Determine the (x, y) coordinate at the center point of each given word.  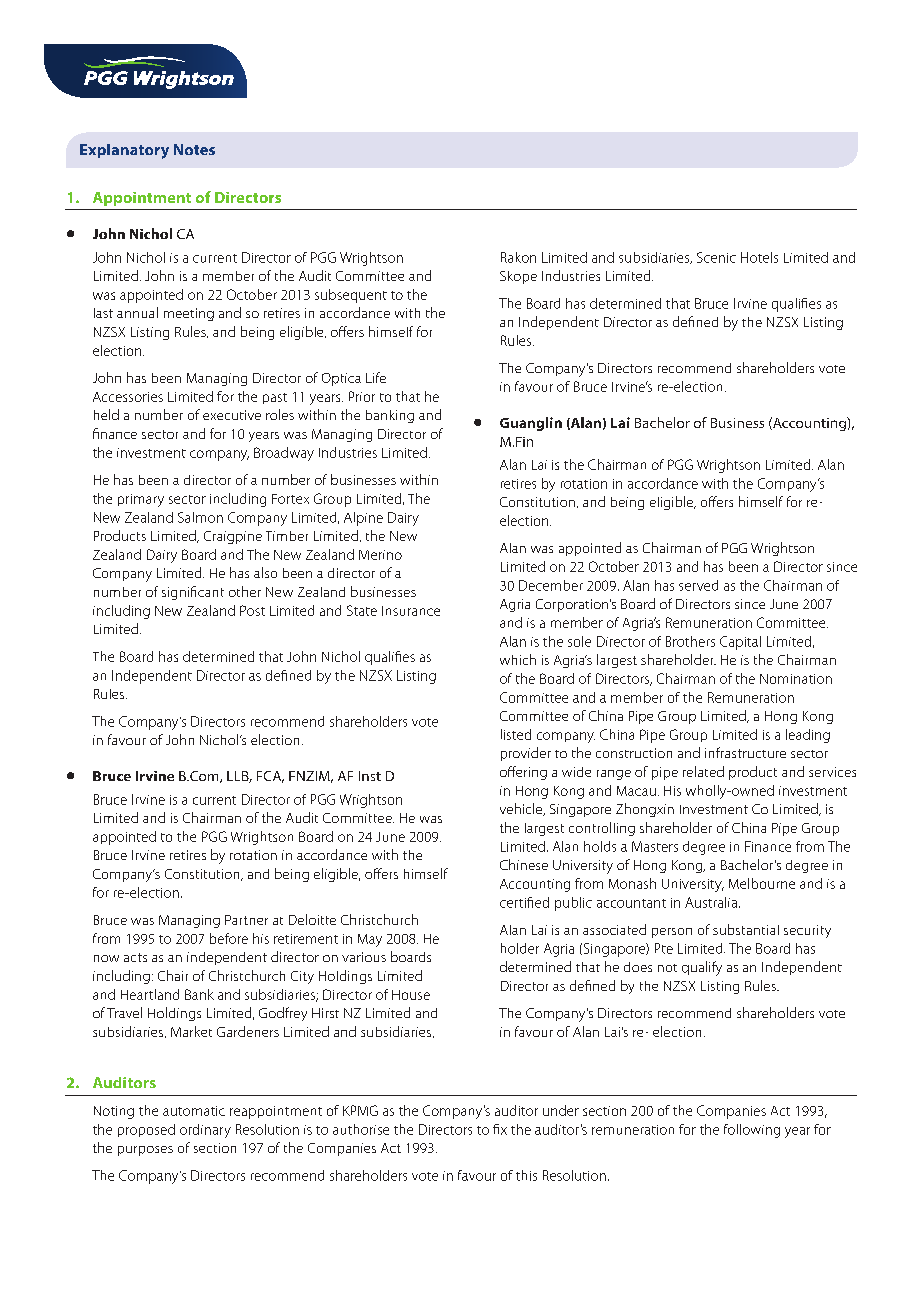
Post (252, 610)
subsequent (351, 296)
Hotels (759, 257)
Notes (194, 149)
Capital (740, 643)
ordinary (205, 1131)
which (518, 659)
